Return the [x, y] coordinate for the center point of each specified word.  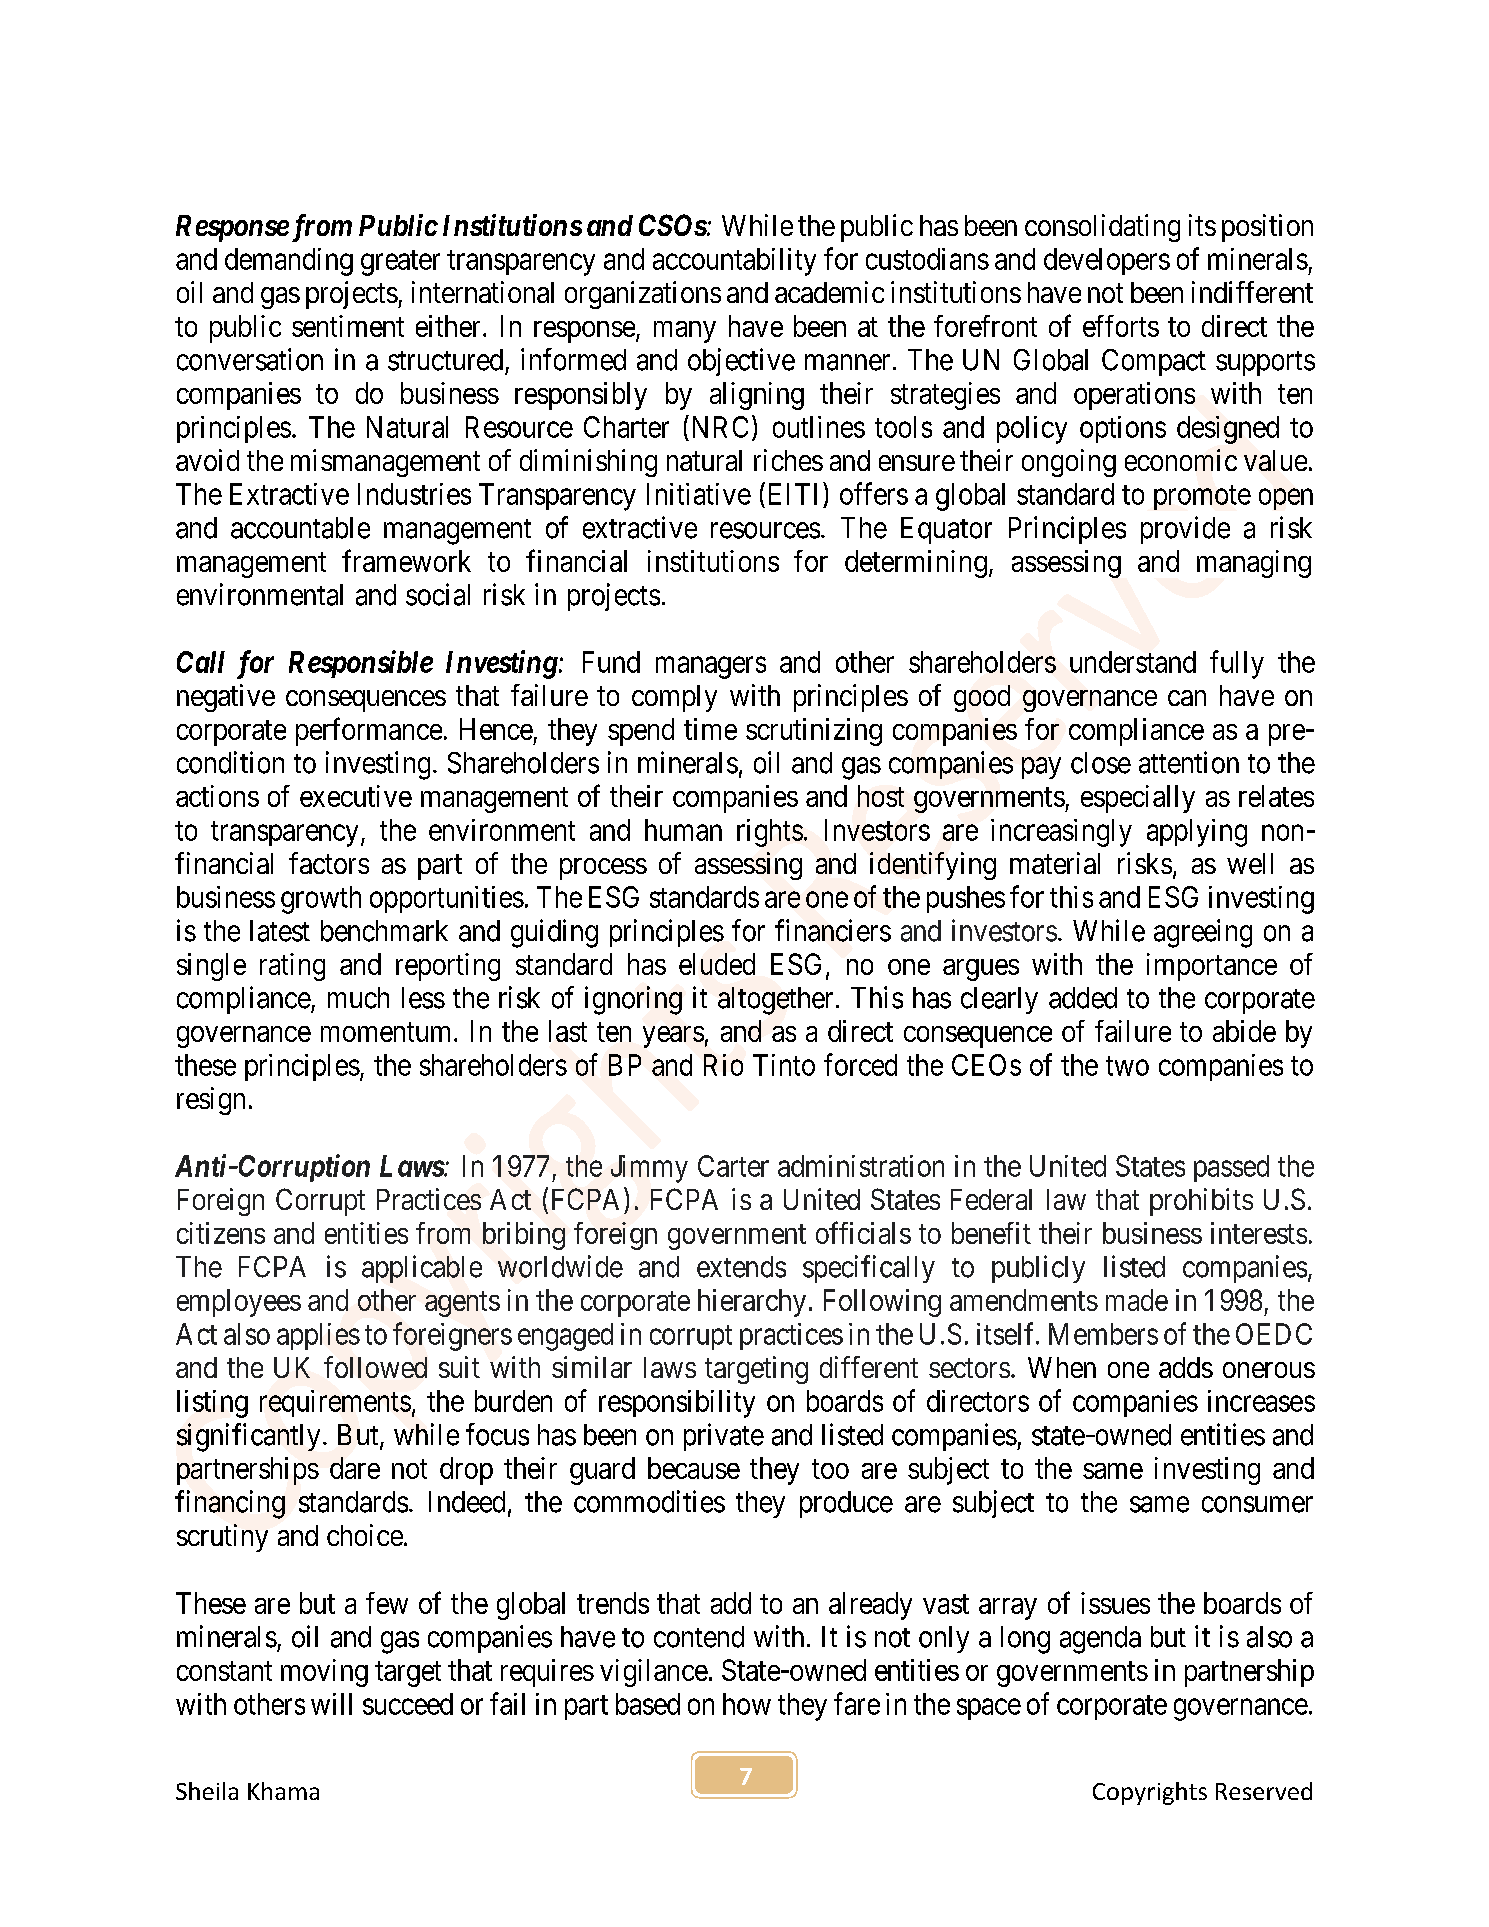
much [358, 998]
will [331, 1704]
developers [1107, 261]
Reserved [1264, 1791]
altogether [775, 1001]
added [1083, 998]
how [747, 1704]
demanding [289, 262]
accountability [734, 262]
